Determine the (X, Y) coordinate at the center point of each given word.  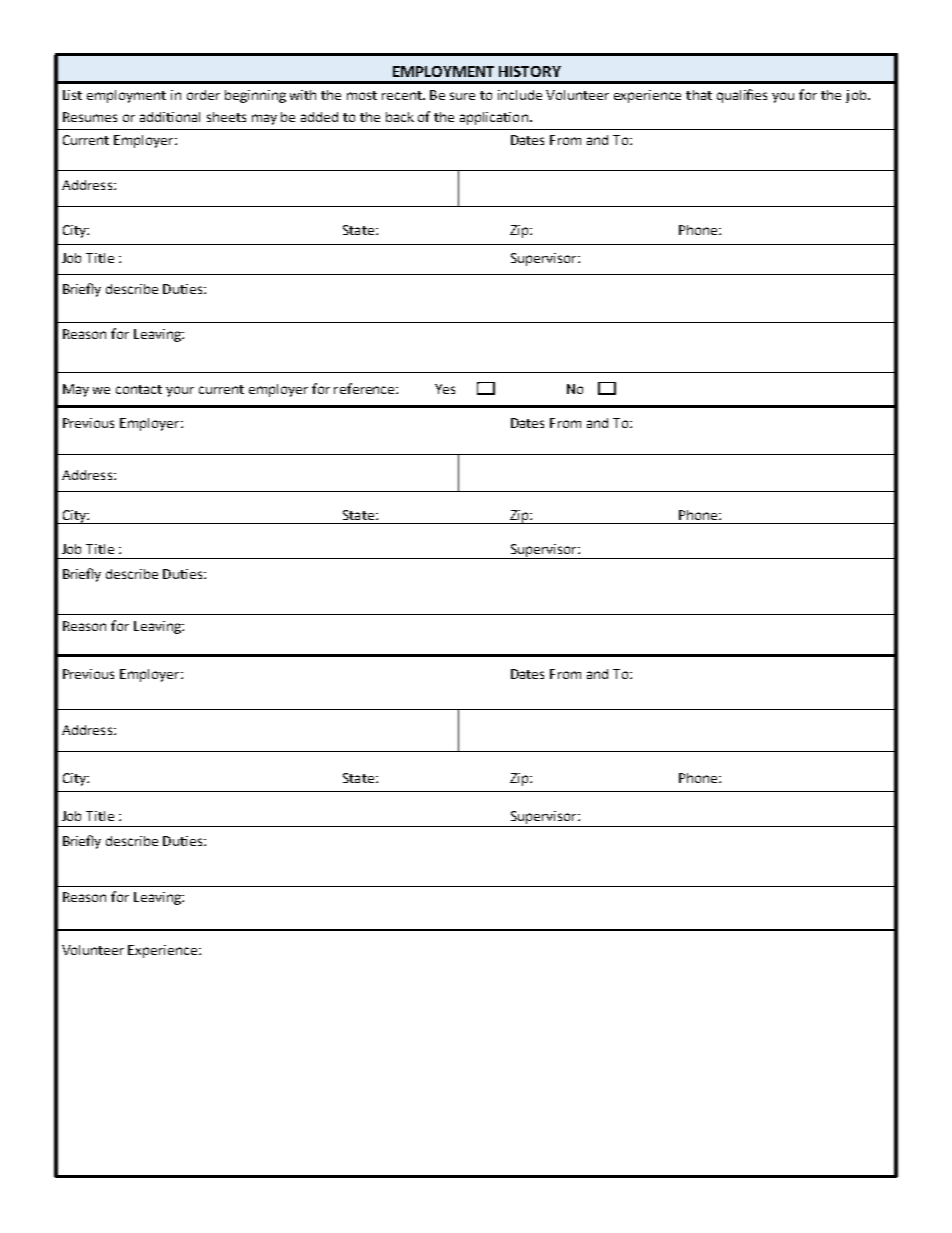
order (203, 95)
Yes (445, 389)
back (400, 117)
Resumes (90, 117)
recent (403, 95)
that (699, 95)
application (494, 118)
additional (170, 117)
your (180, 391)
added (319, 117)
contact (139, 389)
